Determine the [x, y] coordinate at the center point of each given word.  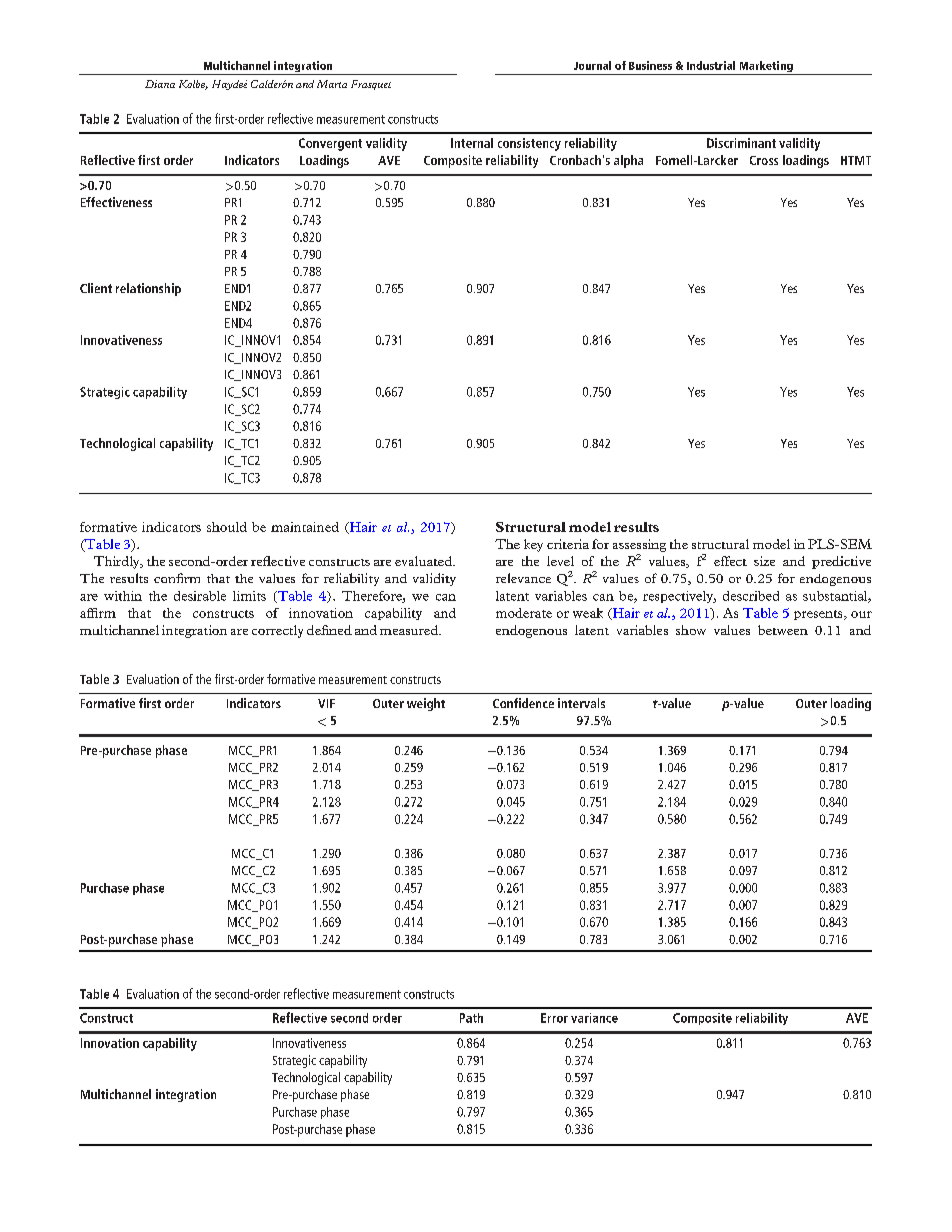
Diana [160, 84]
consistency [529, 144]
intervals [581, 703]
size [764, 561]
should [227, 527]
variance [594, 1018]
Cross [764, 160]
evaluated [424, 561]
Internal [472, 143]
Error [554, 1018]
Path [471, 1018]
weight [426, 704]
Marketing [766, 68]
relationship [148, 289]
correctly [277, 631]
